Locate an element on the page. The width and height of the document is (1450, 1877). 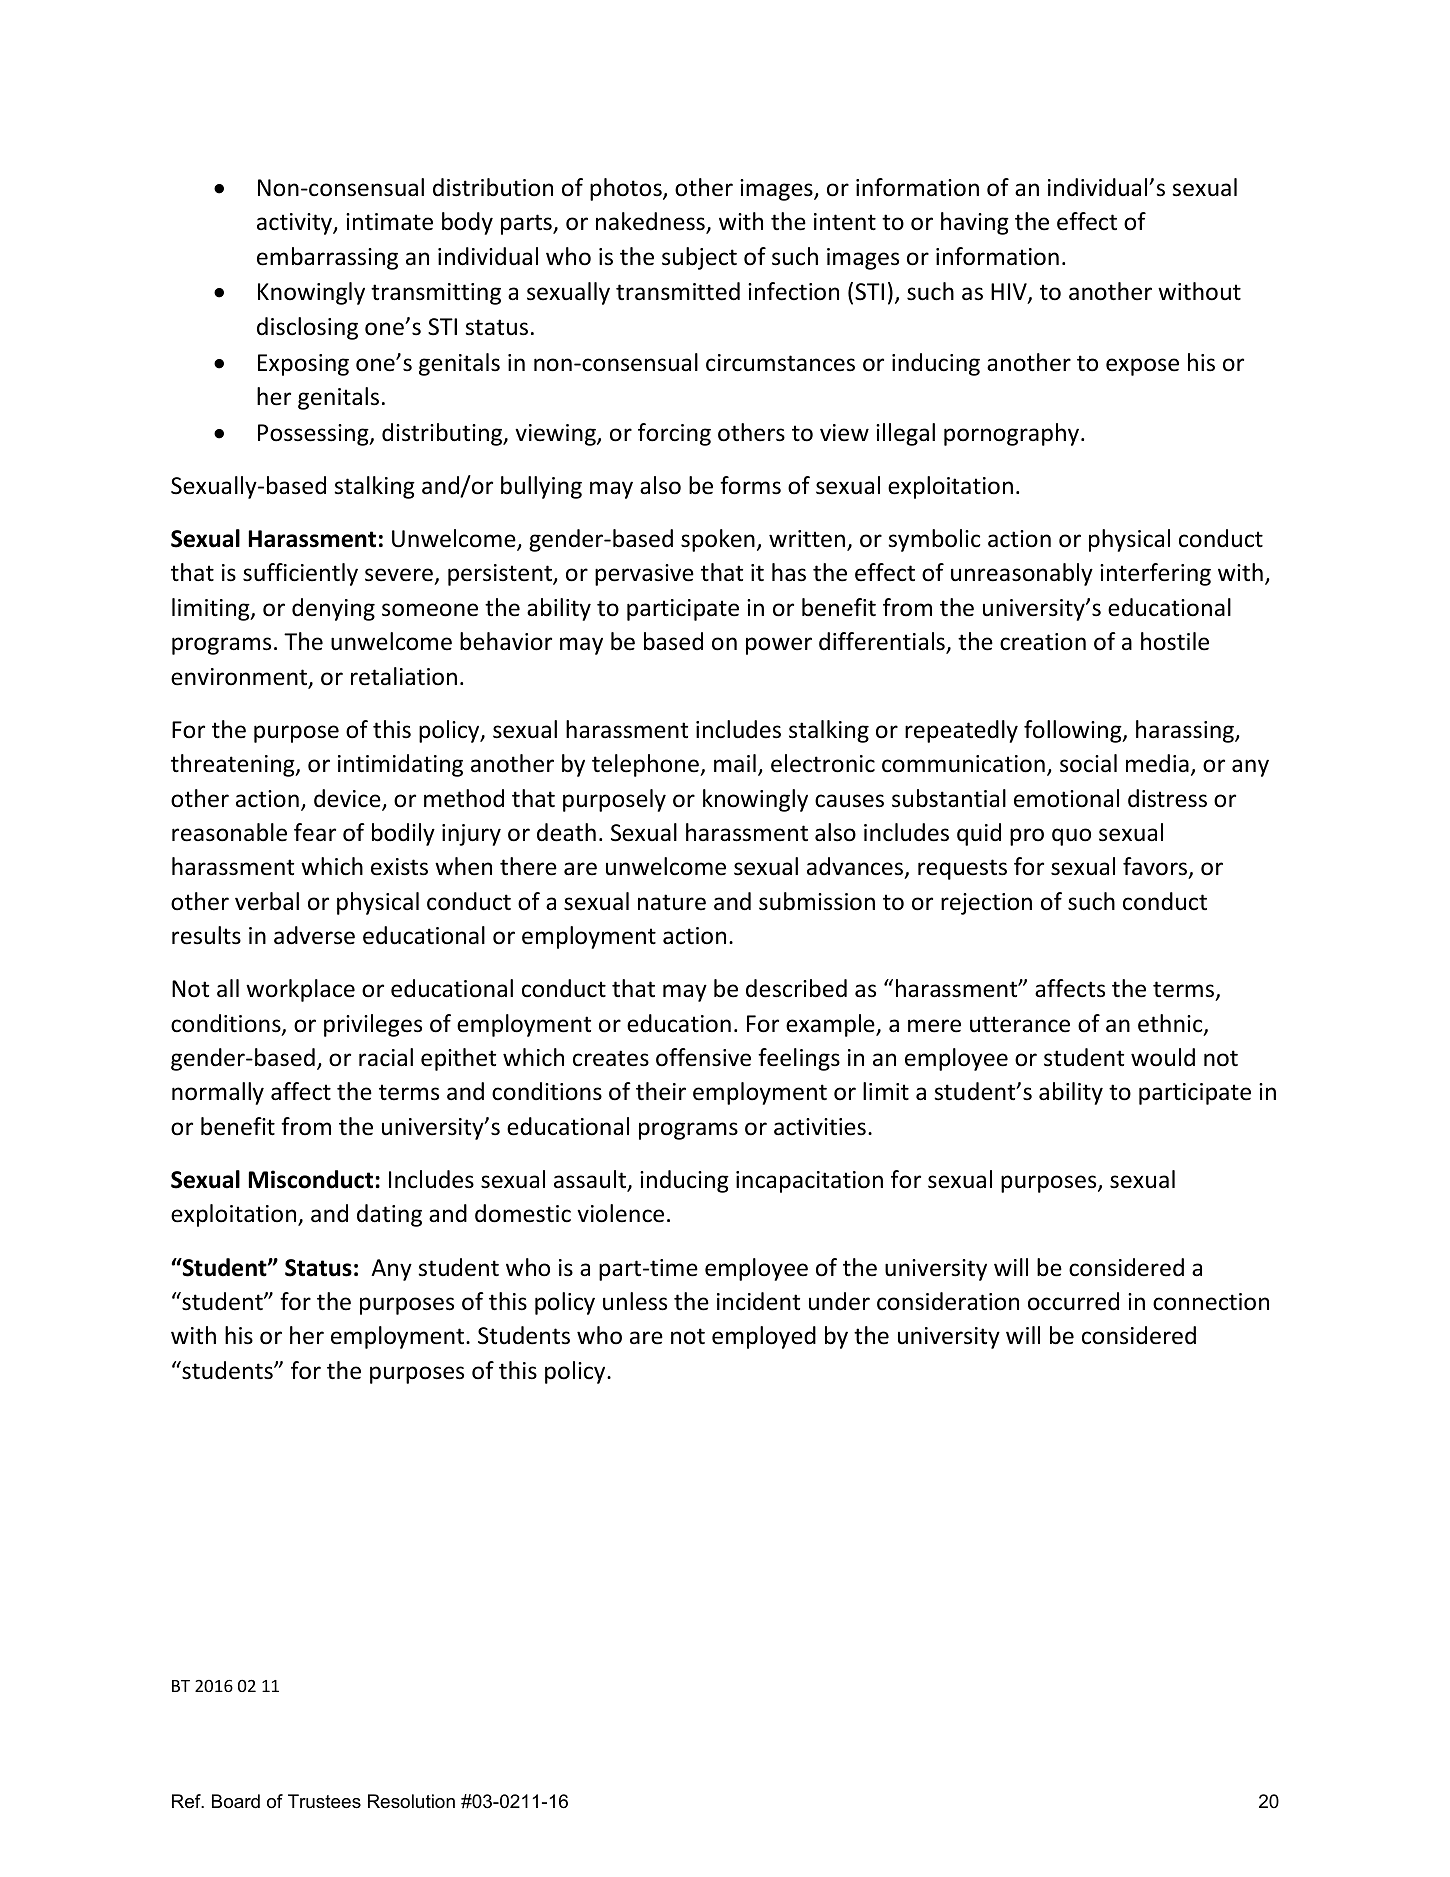
HIV is located at coordinates (1010, 293).
